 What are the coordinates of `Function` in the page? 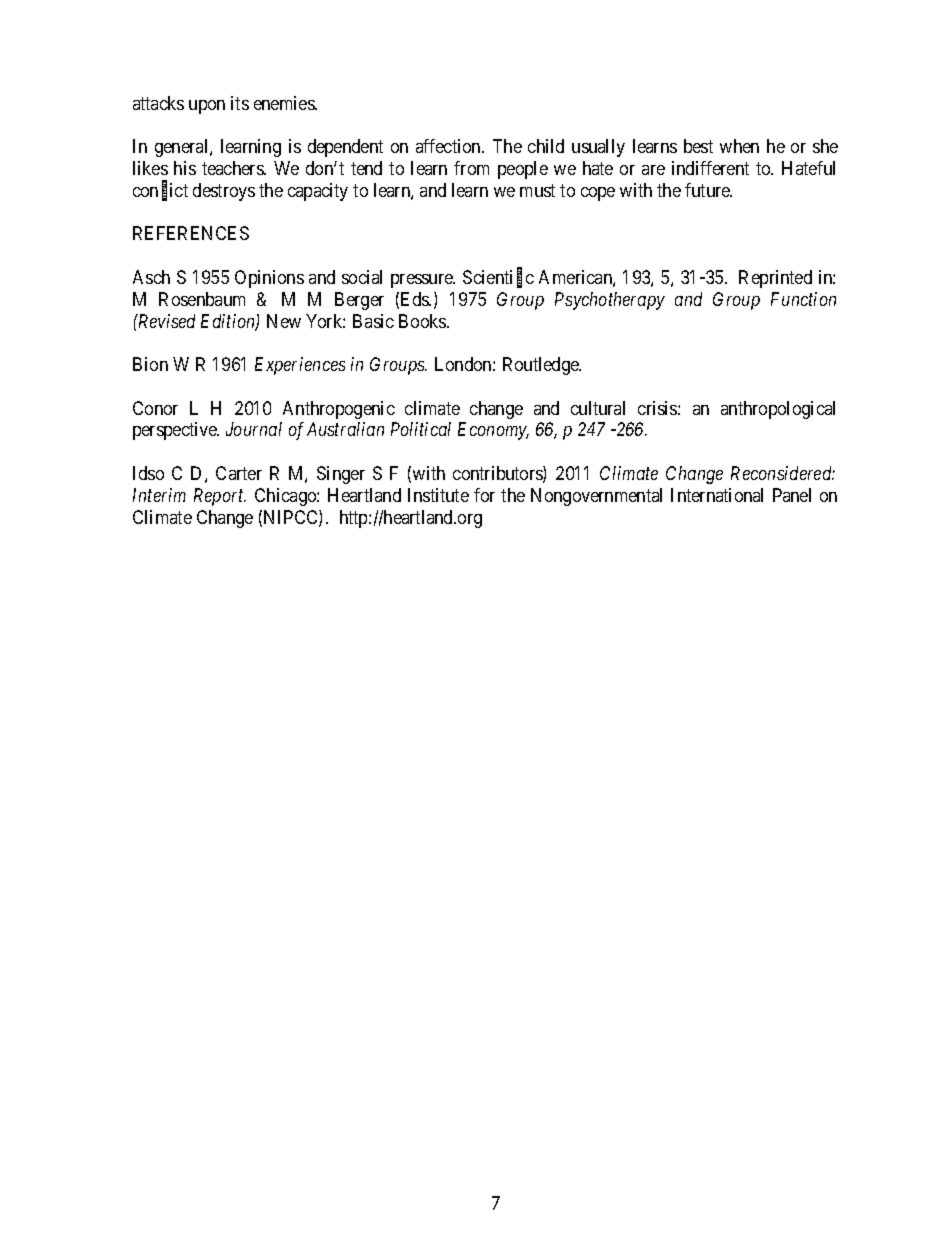 It's located at (803, 299).
